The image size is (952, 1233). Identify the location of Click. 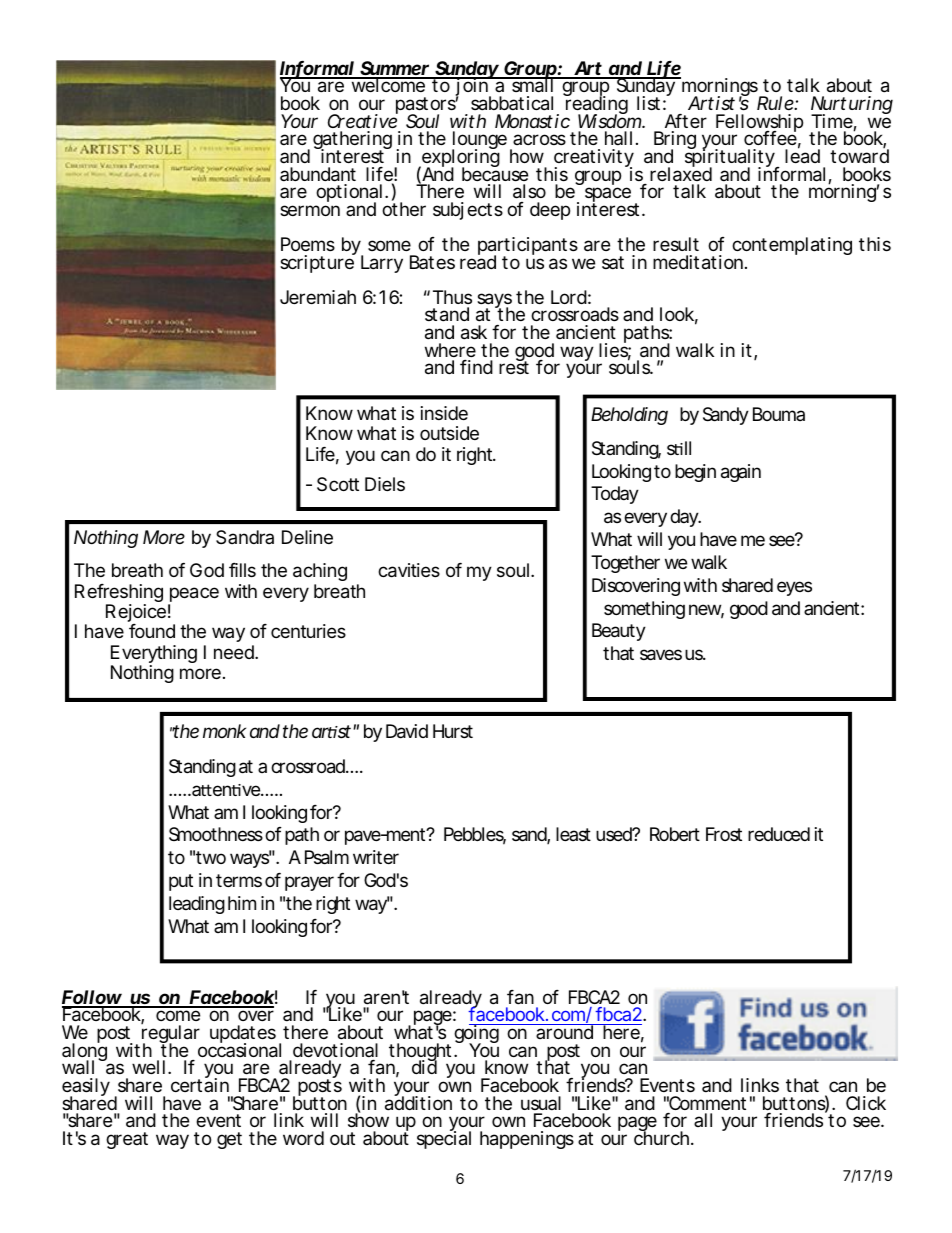
(866, 1103).
